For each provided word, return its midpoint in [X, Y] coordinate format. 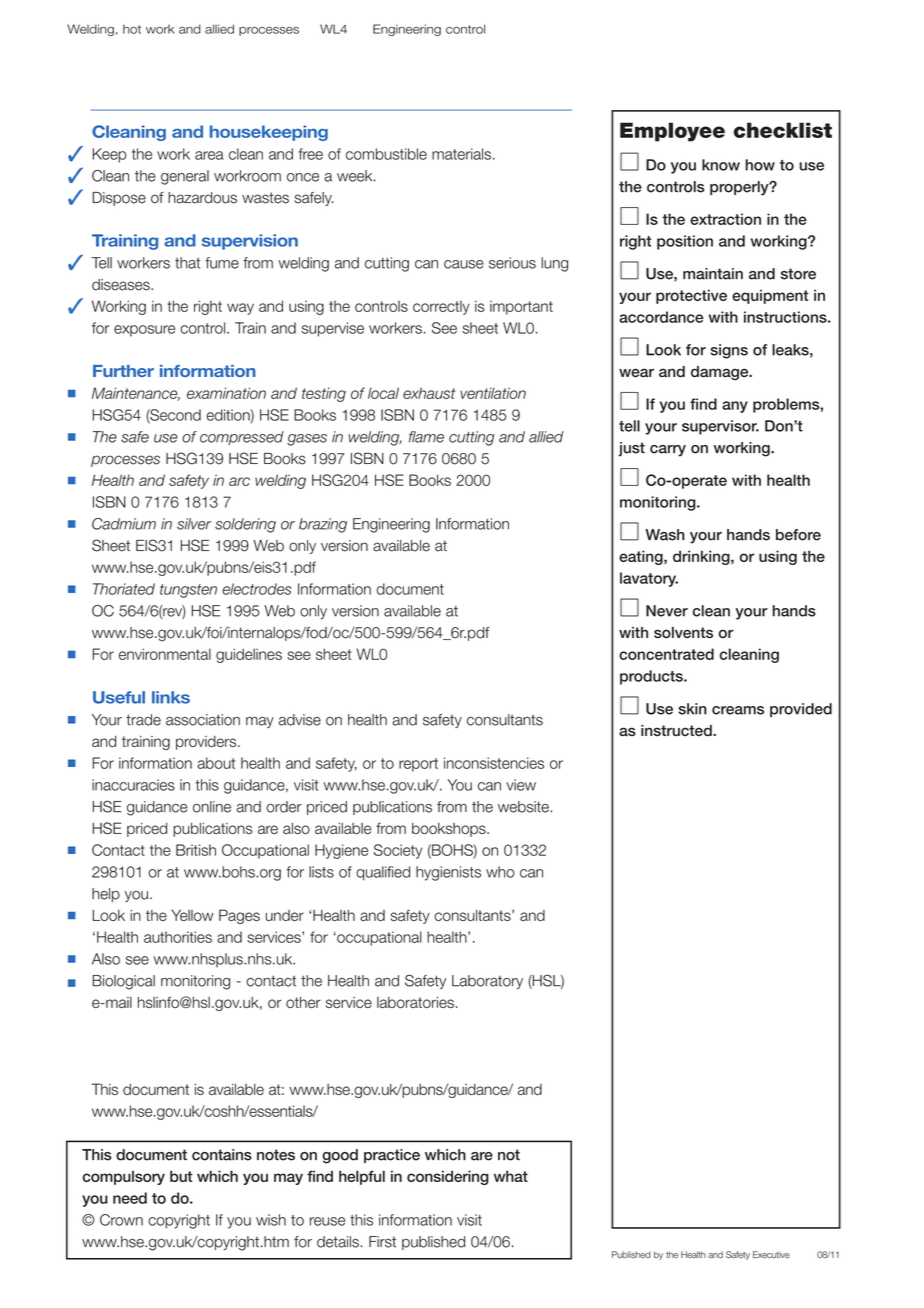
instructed [677, 731]
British [196, 850]
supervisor [720, 427]
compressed [242, 438]
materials [461, 154]
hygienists [448, 873]
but [181, 1176]
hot [132, 29]
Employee [672, 132]
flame [426, 437]
